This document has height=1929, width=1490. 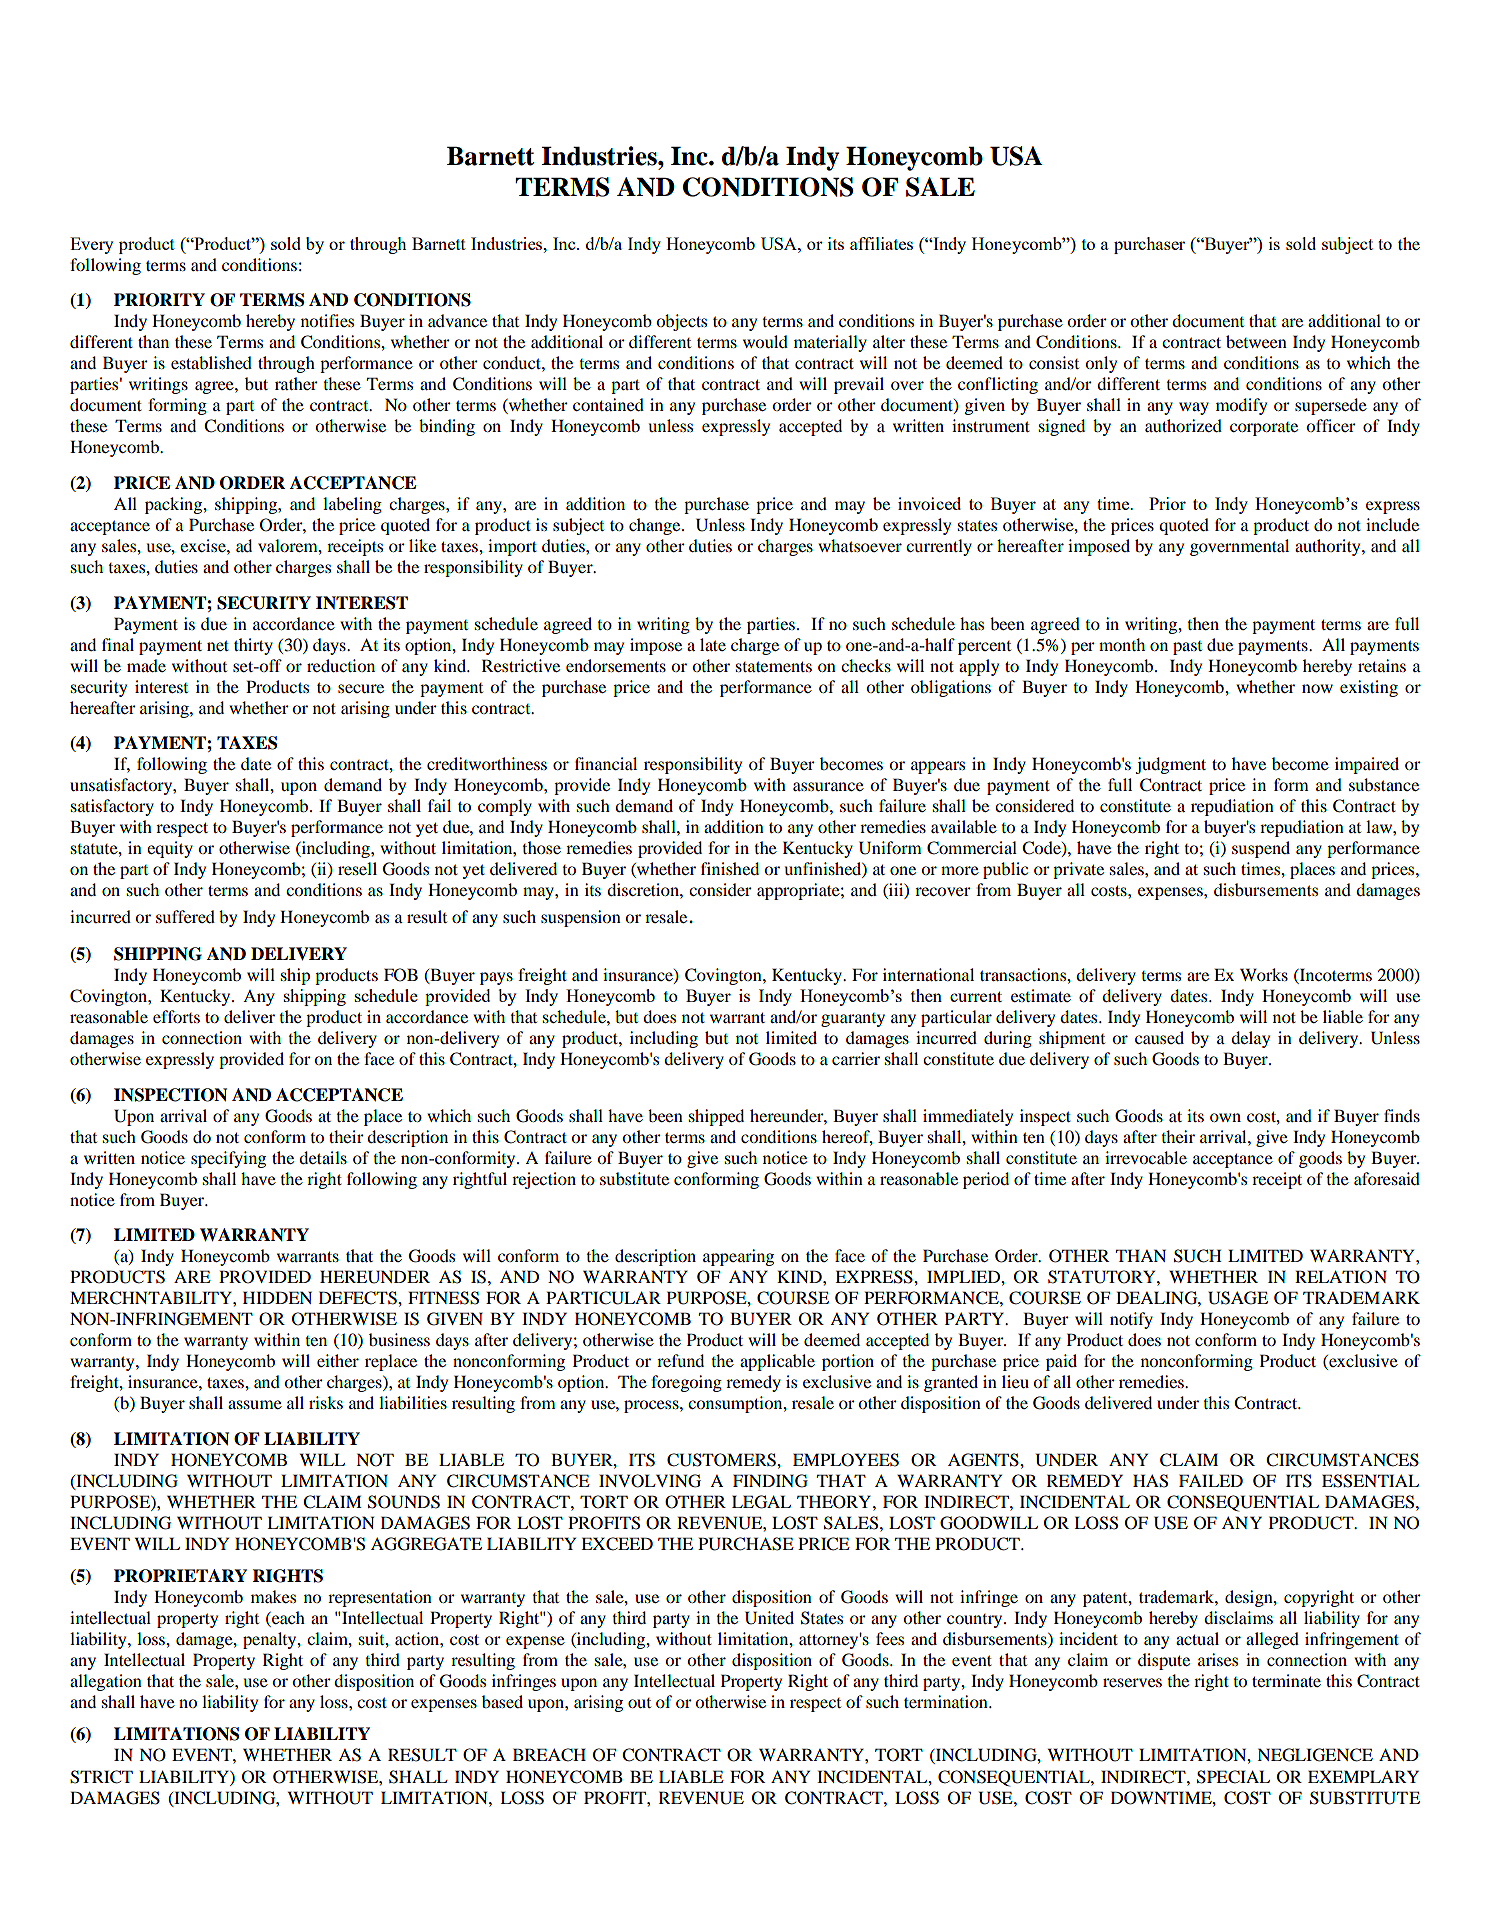 I want to click on allegation, so click(x=106, y=1682).
